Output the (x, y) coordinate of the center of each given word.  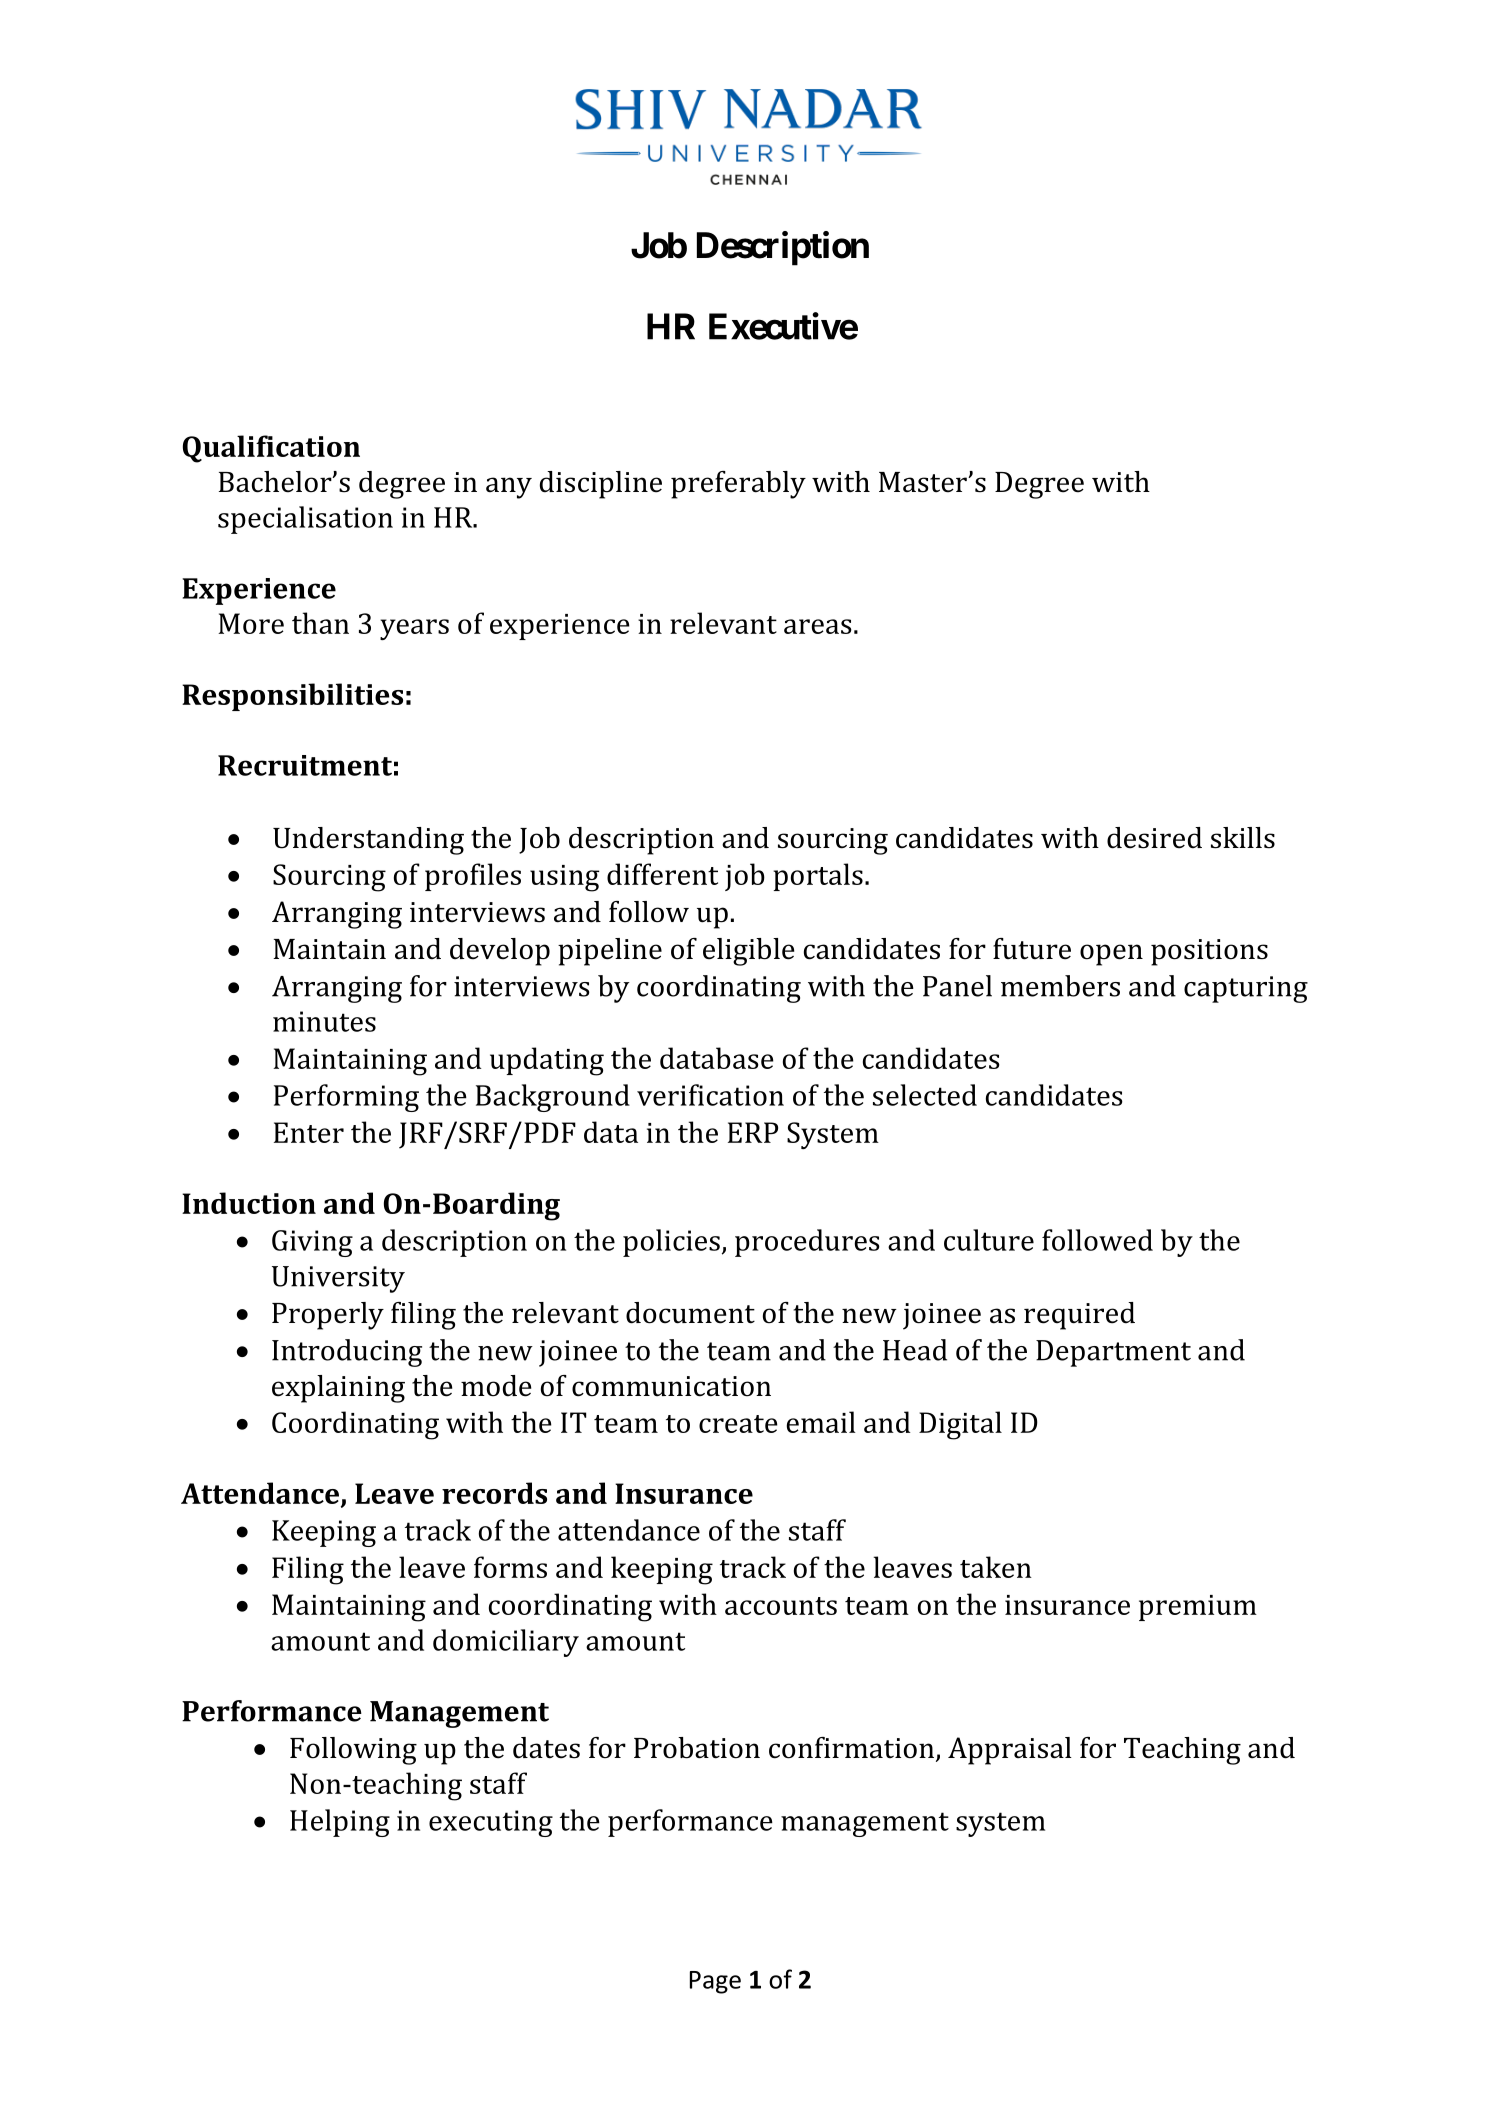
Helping (340, 1823)
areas (818, 626)
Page (715, 1982)
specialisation (305, 520)
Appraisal (1010, 1751)
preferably (738, 485)
